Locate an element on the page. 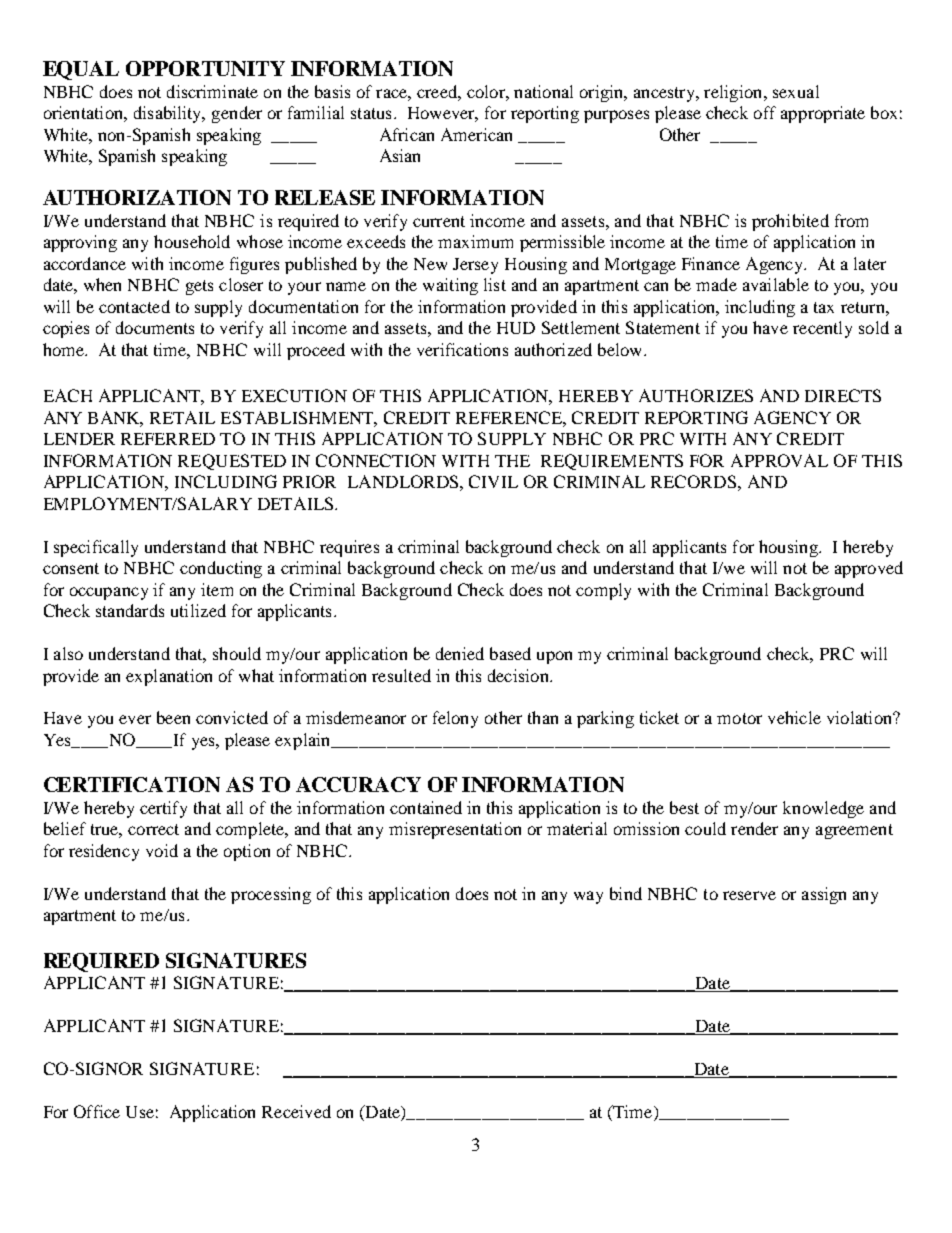 The width and height of the image is (952, 1233). Office is located at coordinates (97, 1111).
